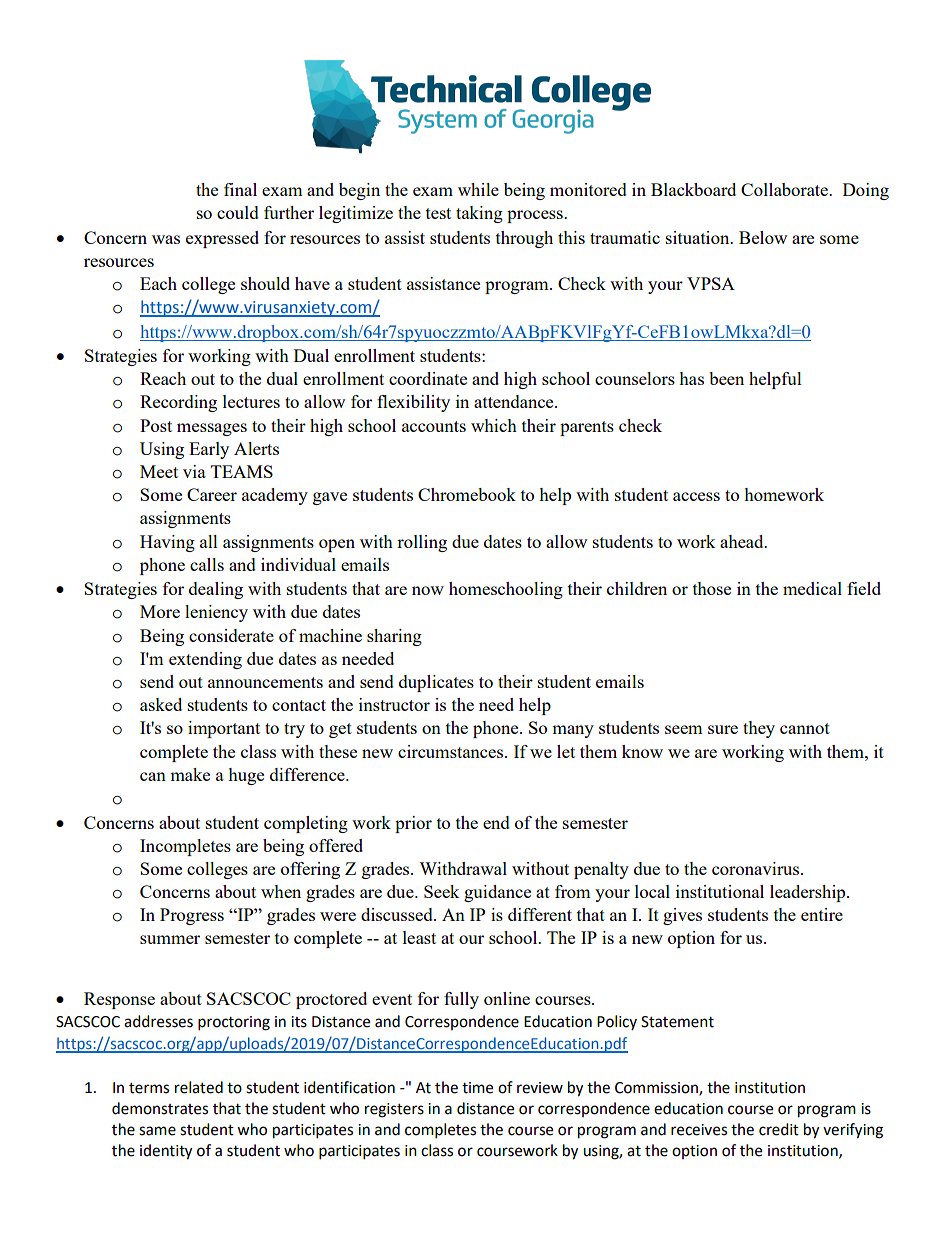 Image resolution: width=952 pixels, height=1233 pixels. What do you see at coordinates (238, 212) in the screenshot?
I see `could` at bounding box center [238, 212].
